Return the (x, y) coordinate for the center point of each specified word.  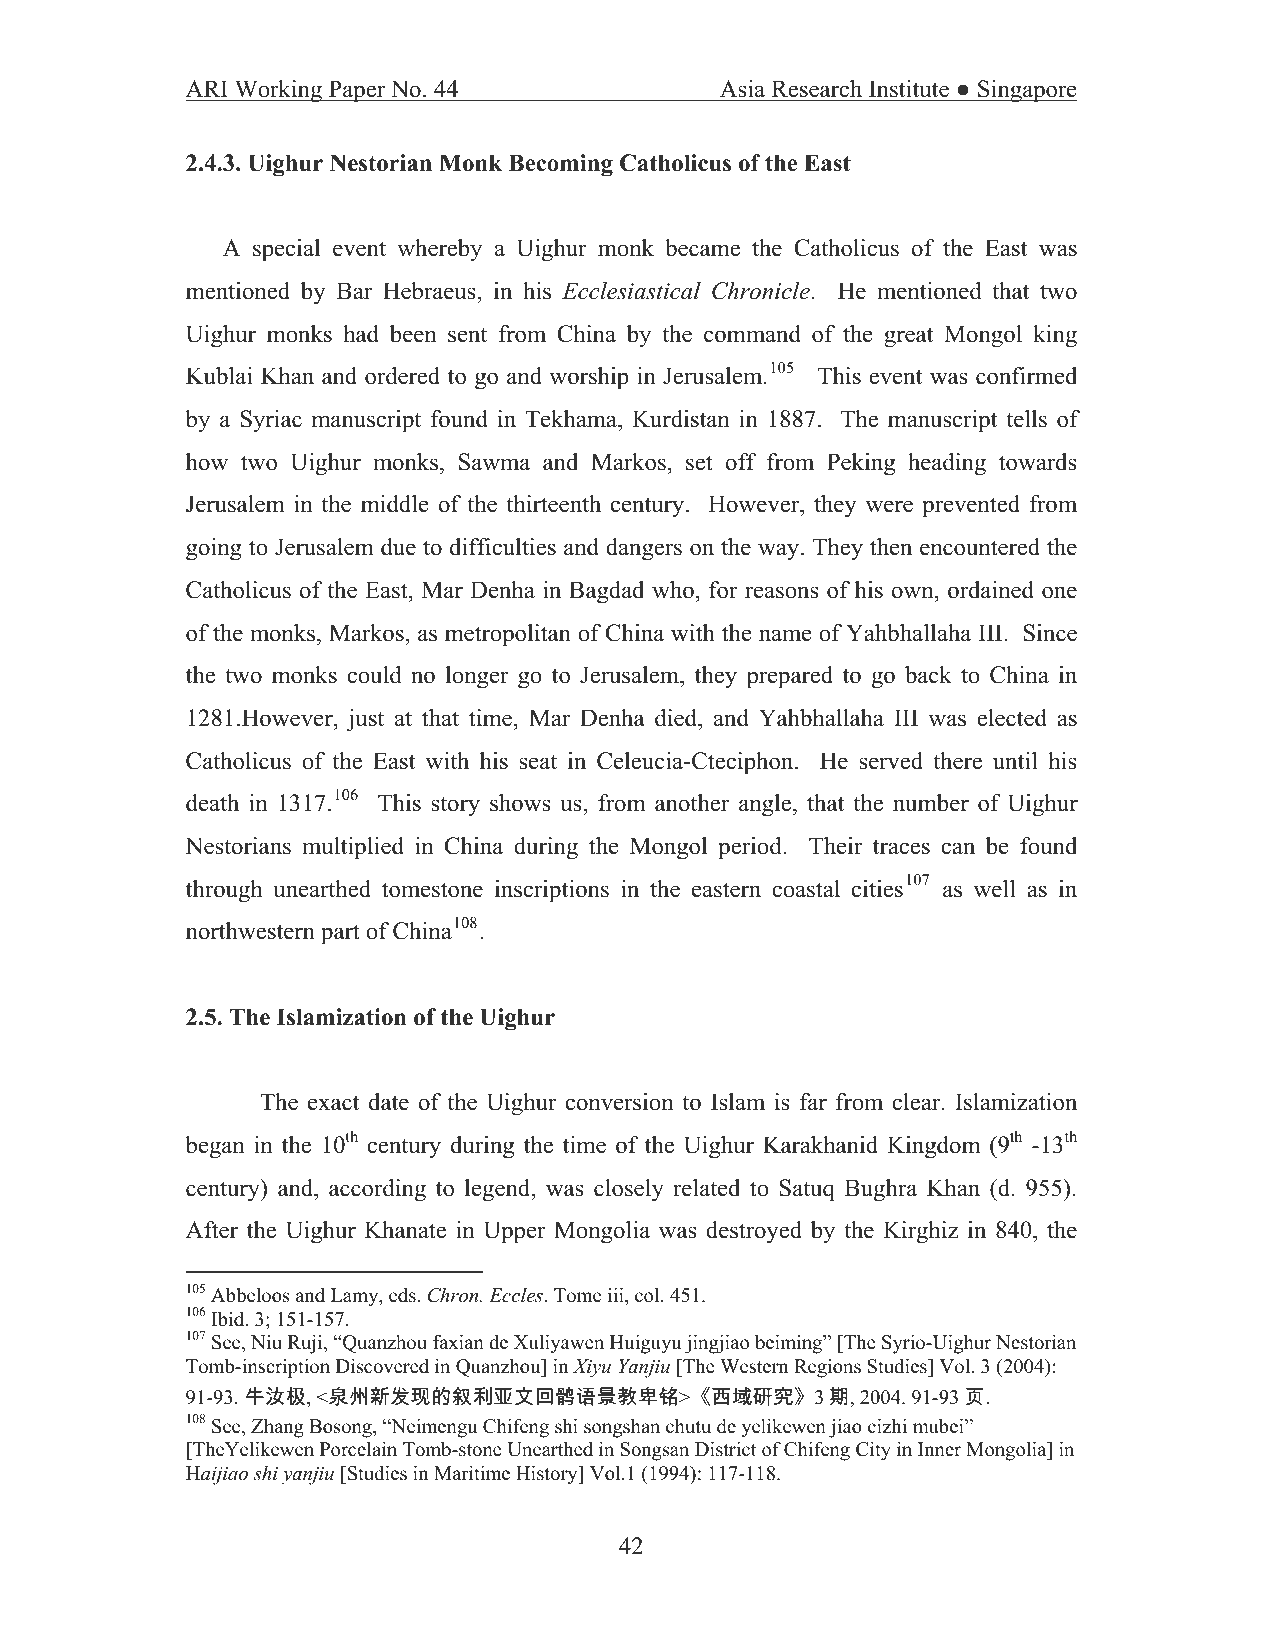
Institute (909, 89)
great (908, 337)
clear (917, 1102)
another (692, 803)
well (995, 889)
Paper (357, 91)
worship (589, 378)
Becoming (561, 165)
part (340, 934)
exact (333, 1103)
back (928, 675)
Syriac (271, 421)
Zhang (277, 1428)
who (673, 590)
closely (629, 1190)
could (374, 675)
